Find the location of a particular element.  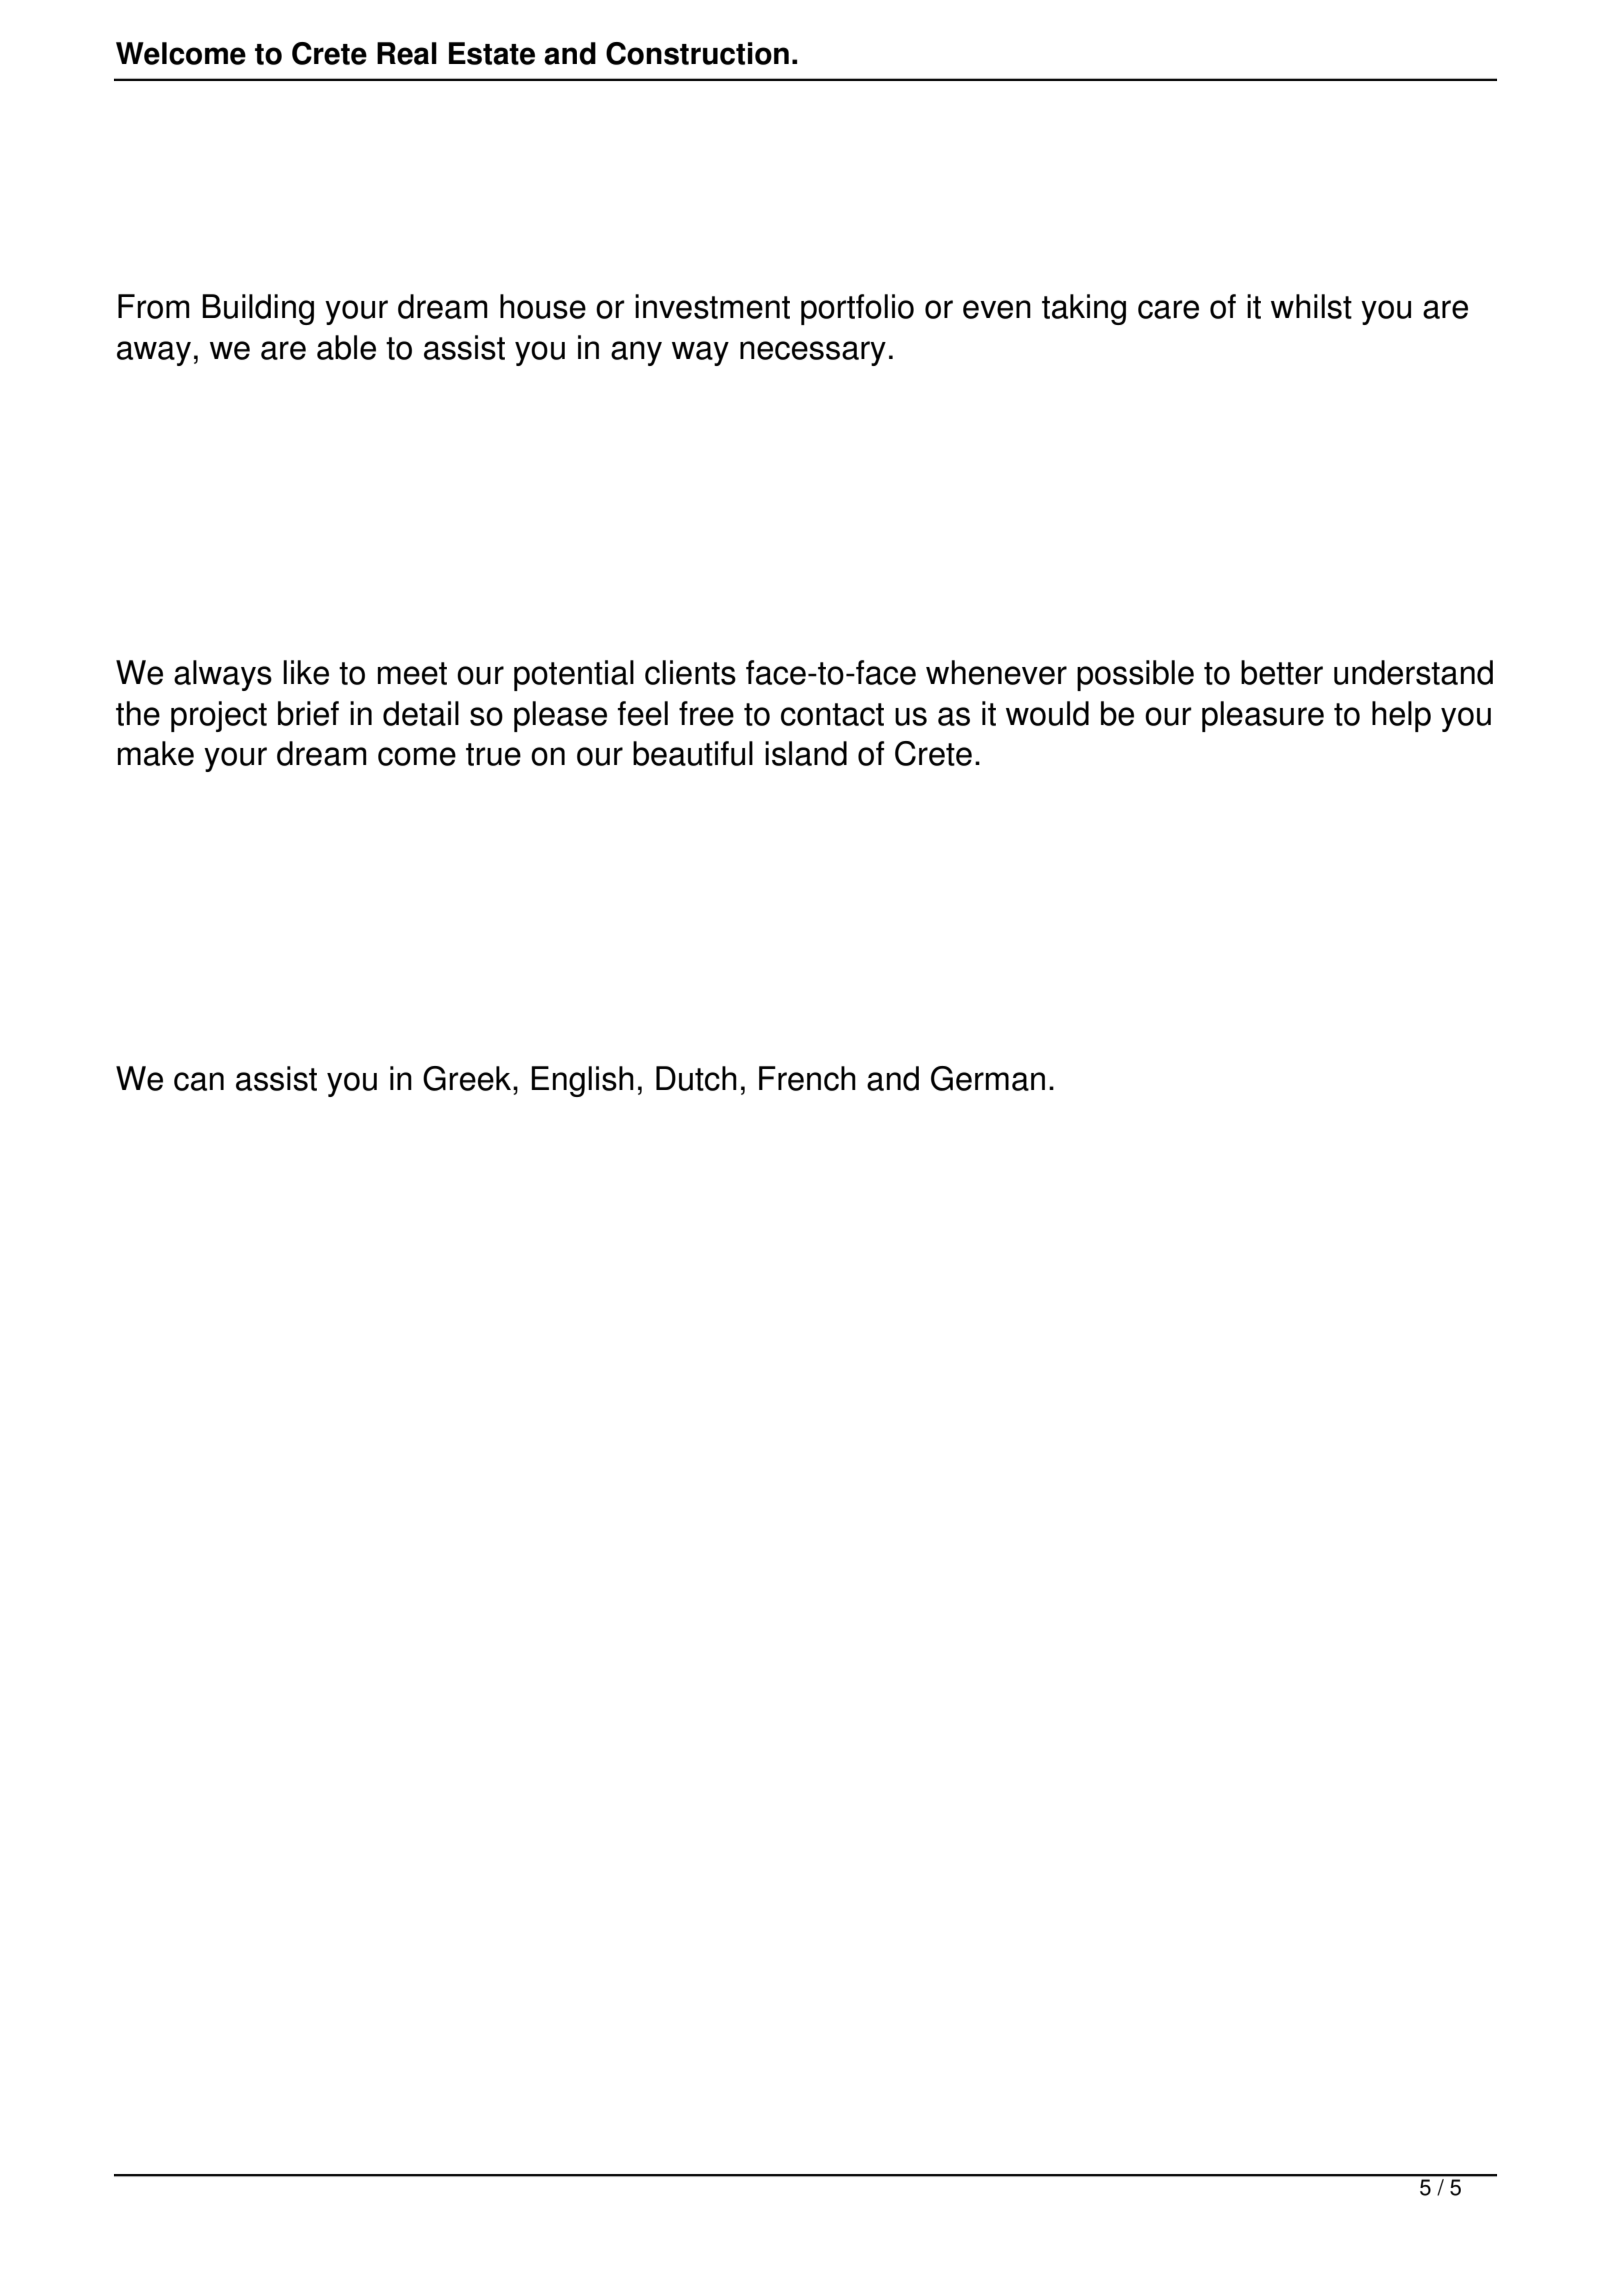

French is located at coordinates (807, 1078).
